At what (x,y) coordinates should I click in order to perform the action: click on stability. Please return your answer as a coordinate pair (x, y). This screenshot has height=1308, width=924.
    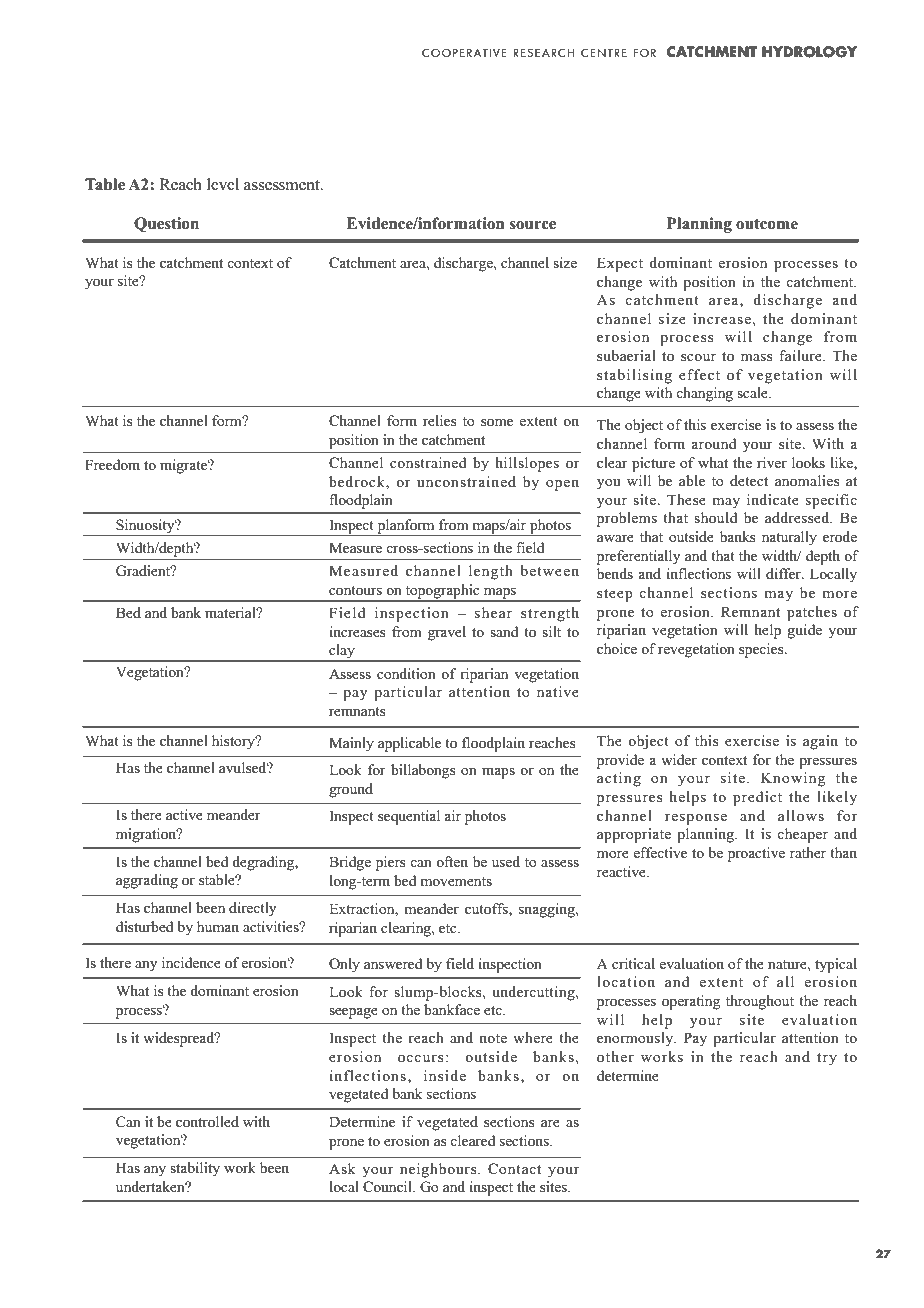
    Looking at the image, I should click on (195, 1169).
